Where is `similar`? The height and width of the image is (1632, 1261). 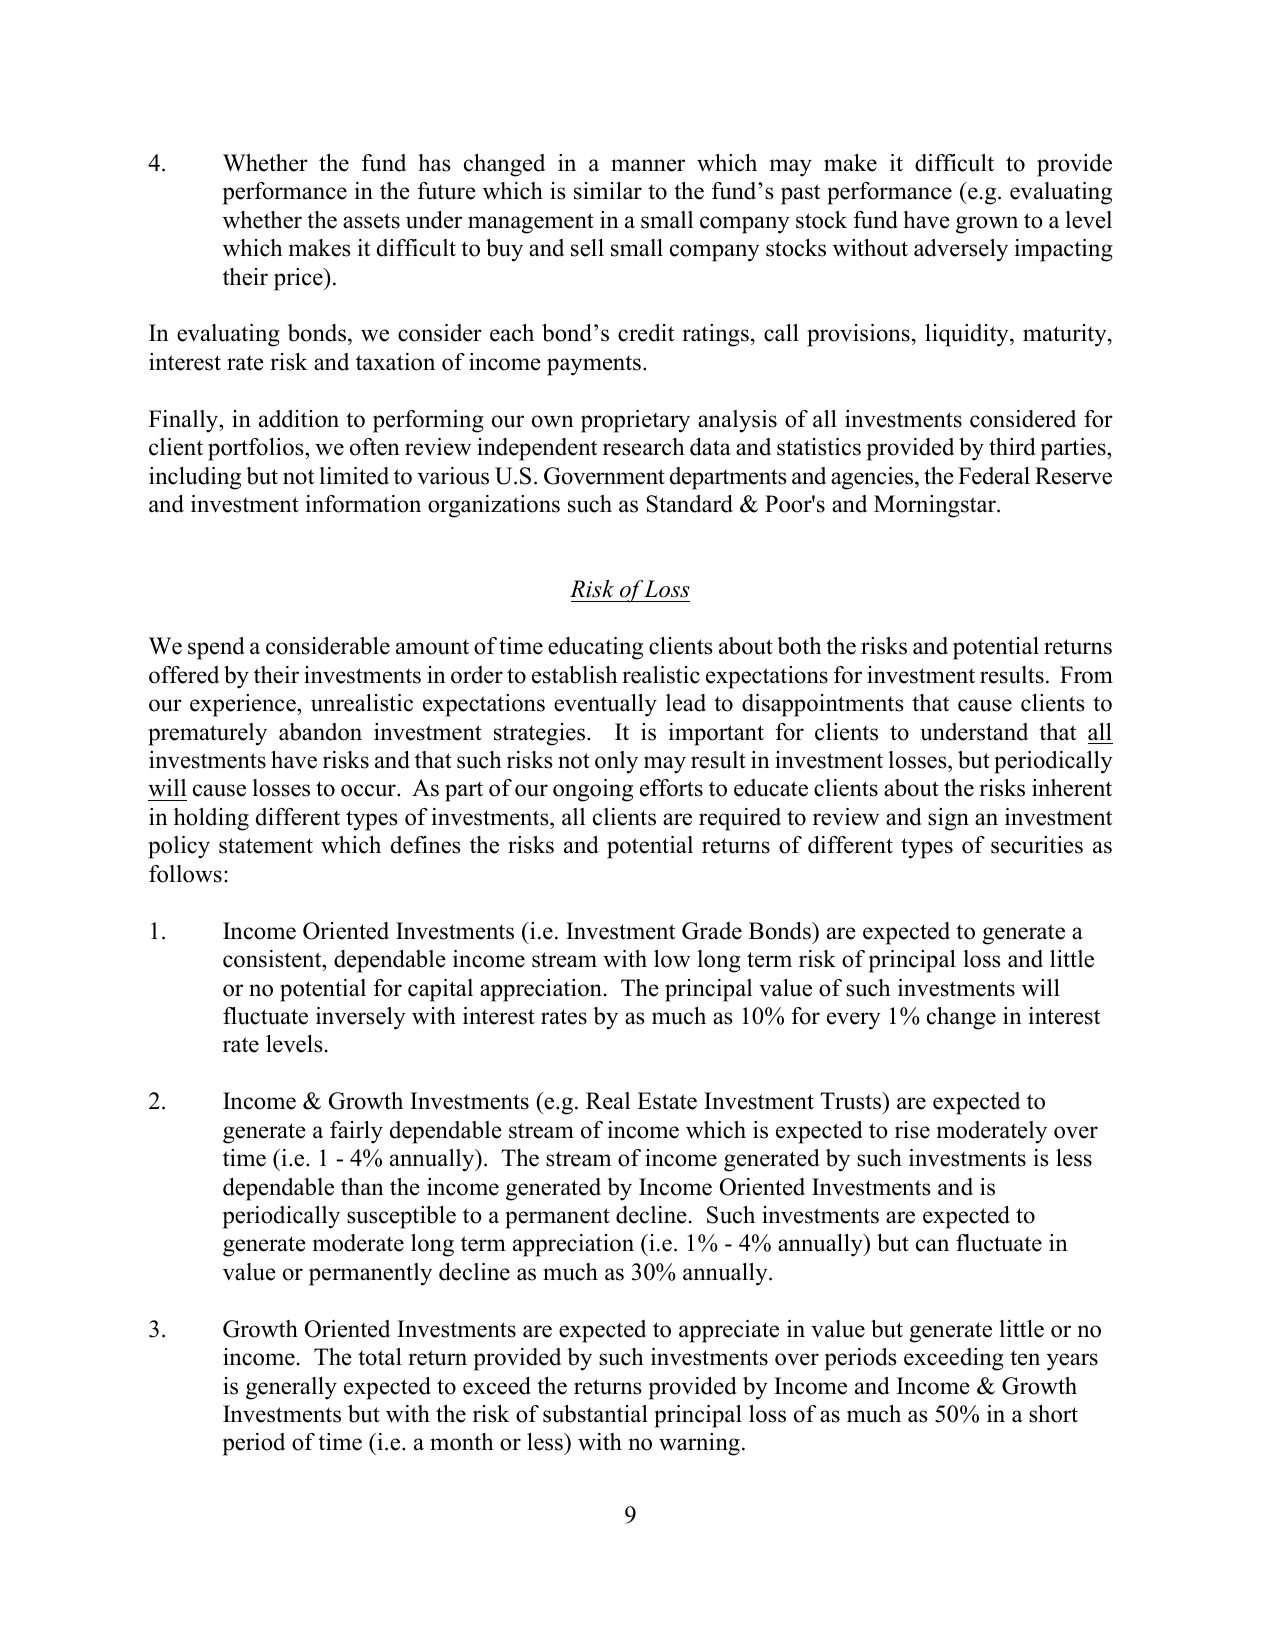 similar is located at coordinates (608, 191).
